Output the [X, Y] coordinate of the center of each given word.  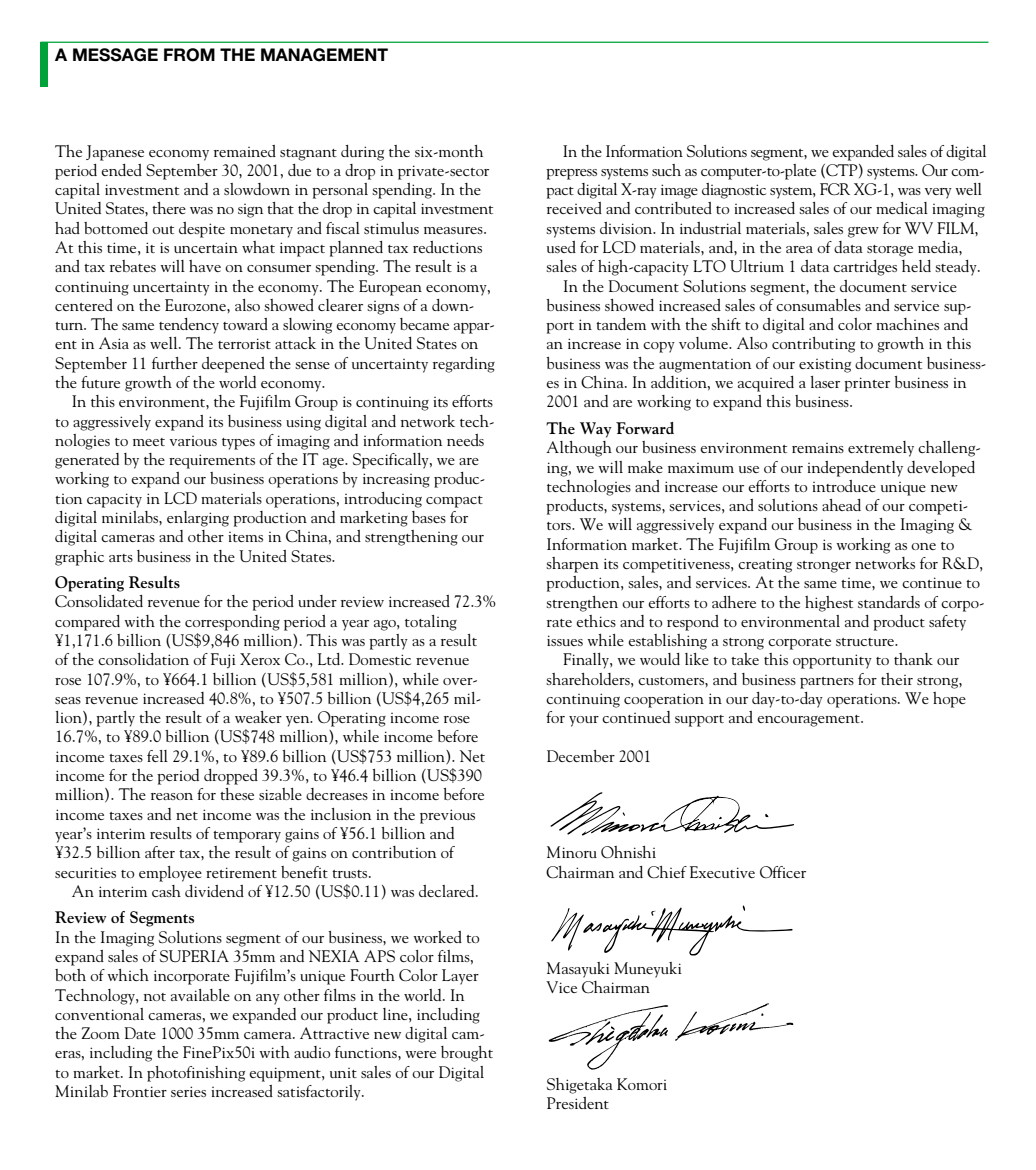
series [188, 1091]
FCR [835, 189]
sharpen [572, 565]
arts [121, 558]
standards [889, 602]
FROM [189, 55]
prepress [571, 174]
